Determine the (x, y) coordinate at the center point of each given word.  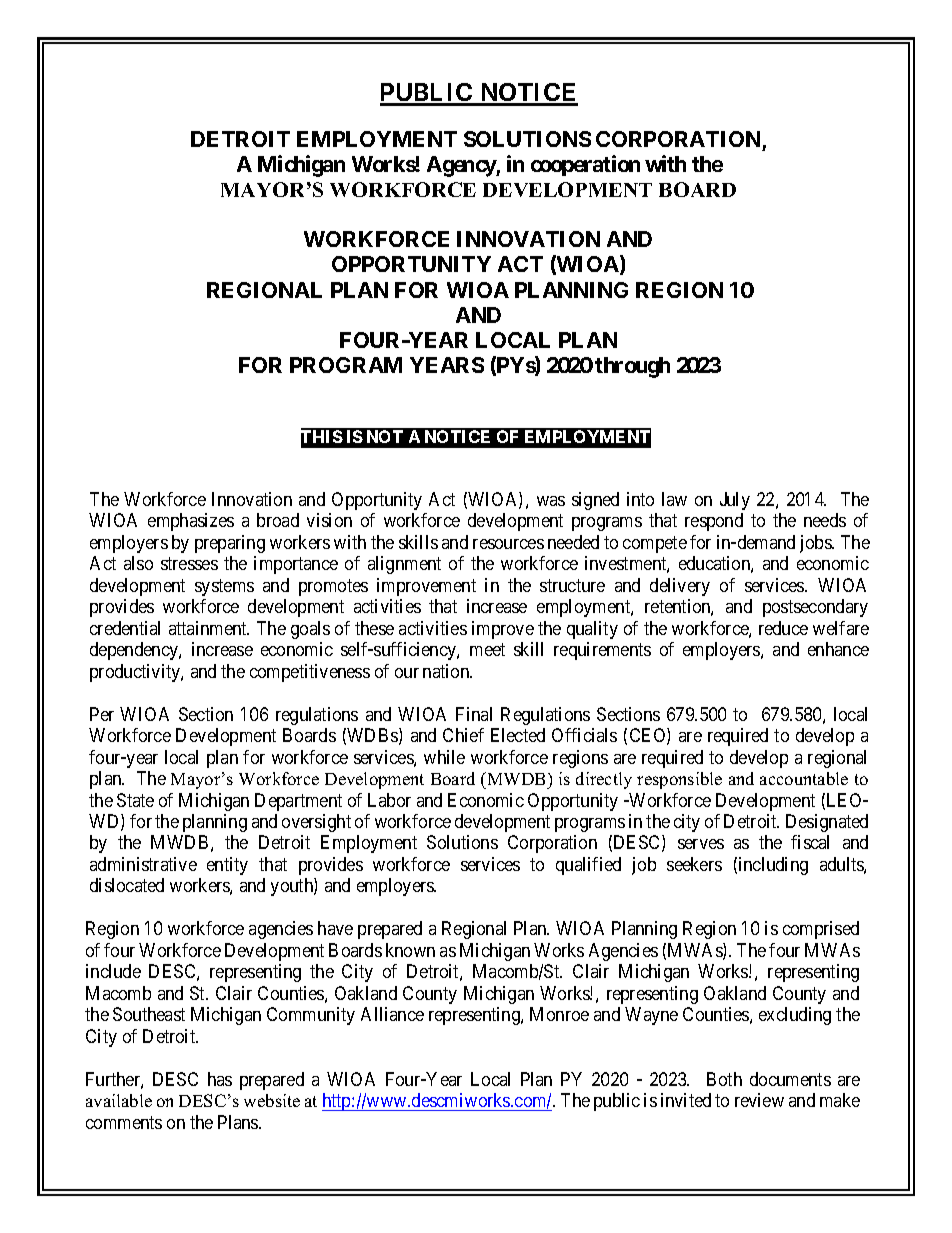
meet (487, 649)
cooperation (585, 165)
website (272, 1100)
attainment (209, 628)
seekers (694, 864)
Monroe (559, 1014)
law (674, 499)
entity (227, 866)
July (735, 501)
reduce (783, 628)
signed (595, 501)
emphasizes (191, 522)
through (632, 367)
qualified (588, 866)
